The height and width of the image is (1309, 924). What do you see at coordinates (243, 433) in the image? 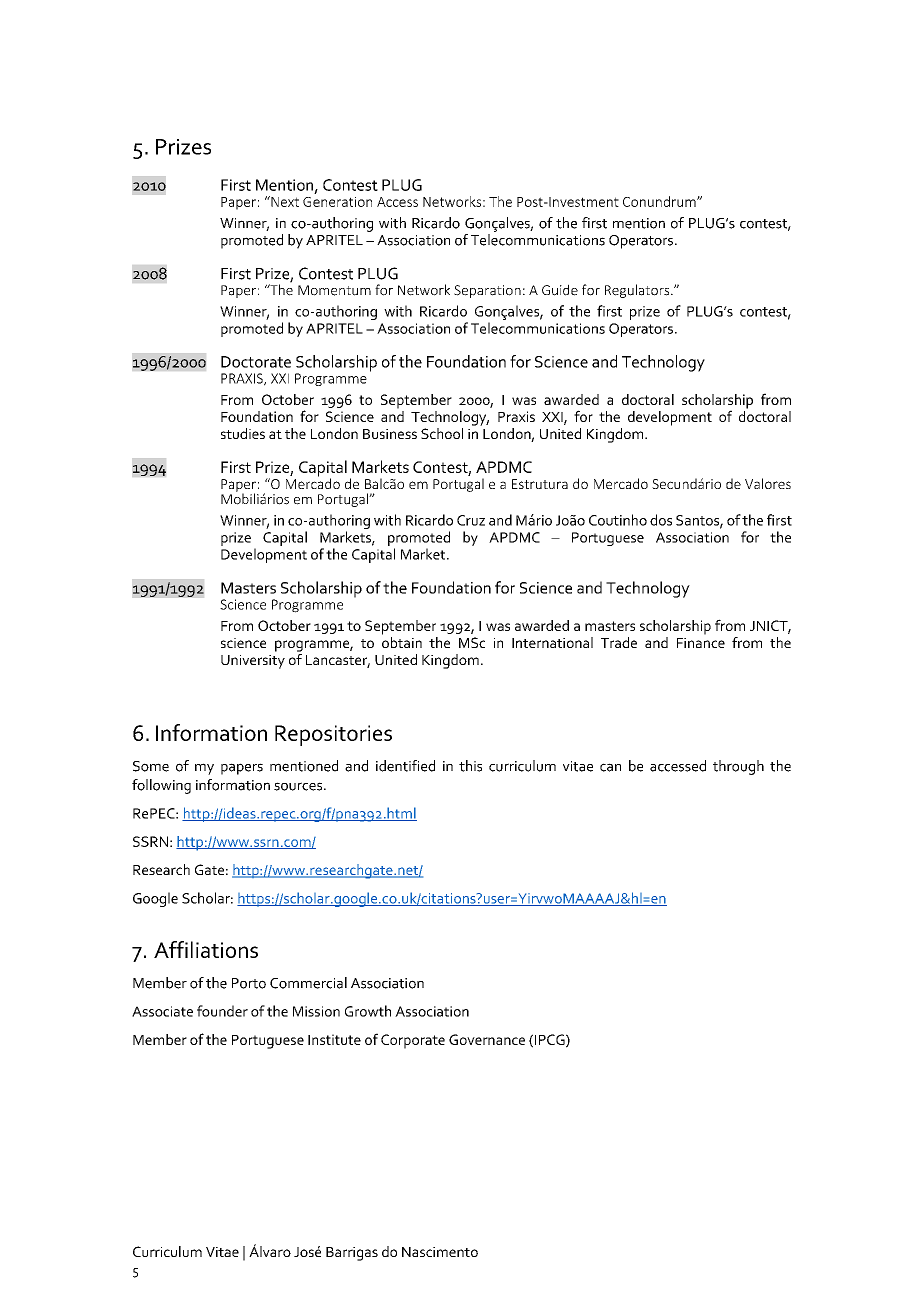
I see `studies` at bounding box center [243, 433].
